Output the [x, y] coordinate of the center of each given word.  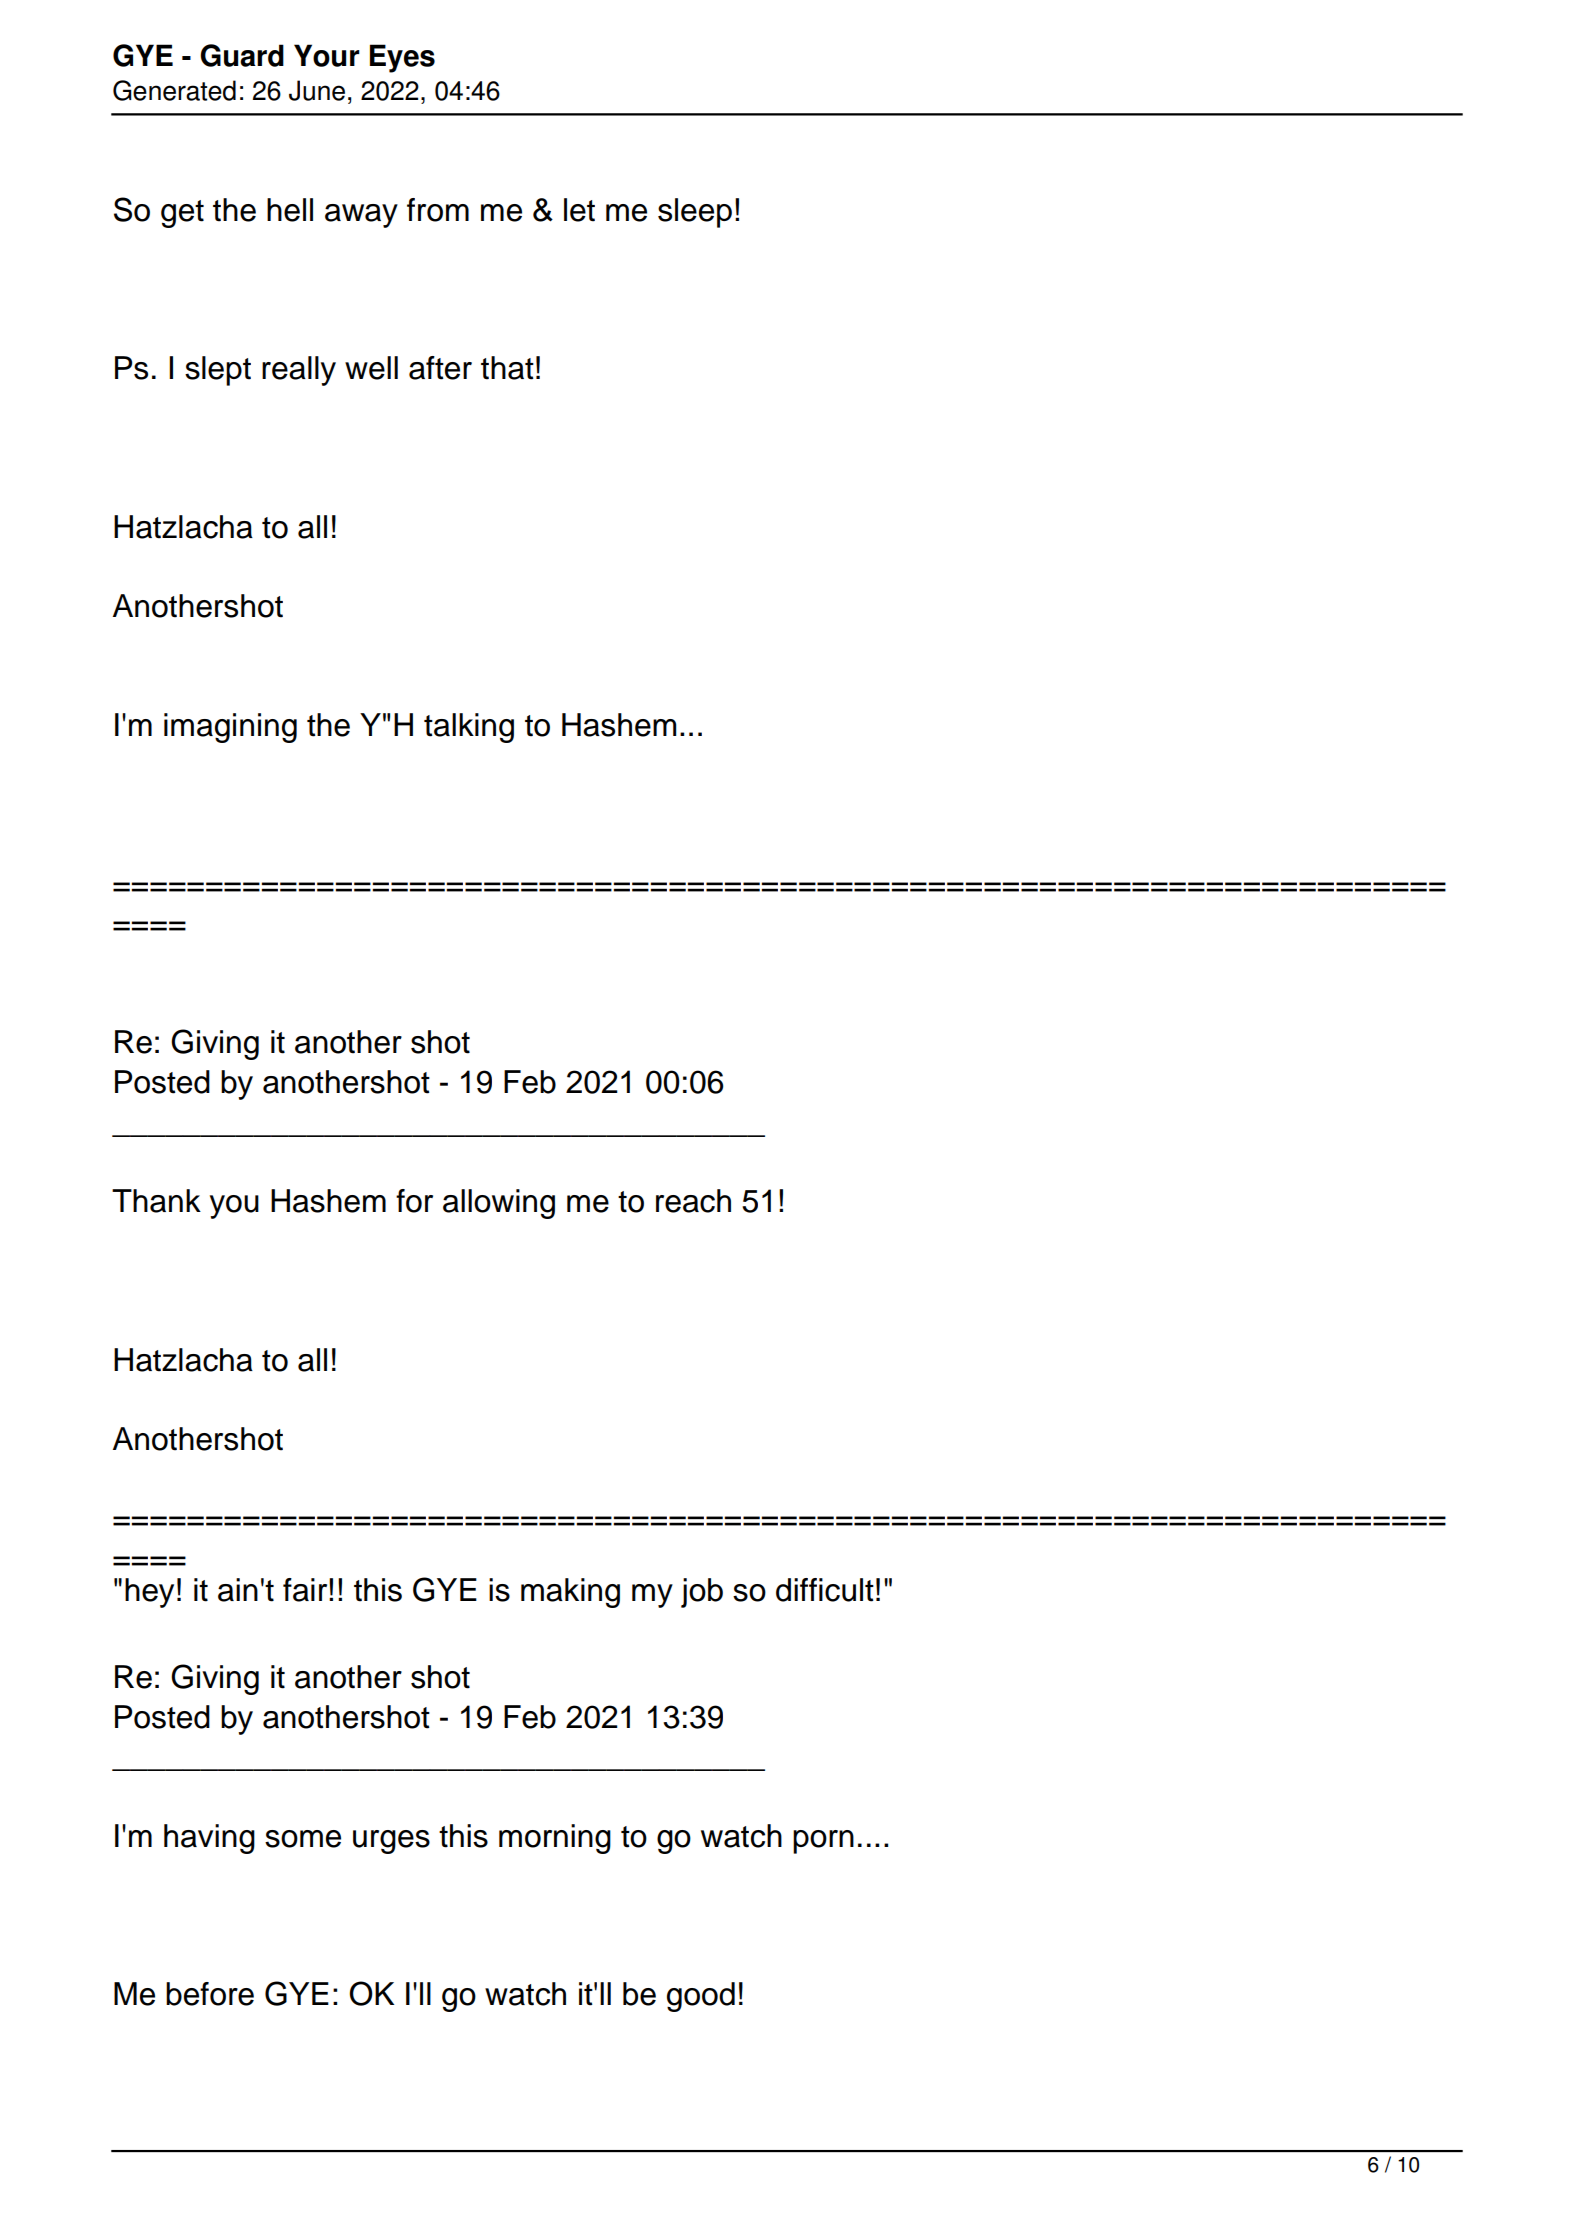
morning [555, 1839]
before [210, 1994]
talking [469, 728]
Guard [242, 55]
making [570, 1593]
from [438, 210]
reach [693, 1201]
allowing [499, 1204]
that [507, 368]
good [701, 1997]
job [702, 1593]
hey [149, 1593]
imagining [230, 728]
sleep [695, 213]
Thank [156, 1201]
